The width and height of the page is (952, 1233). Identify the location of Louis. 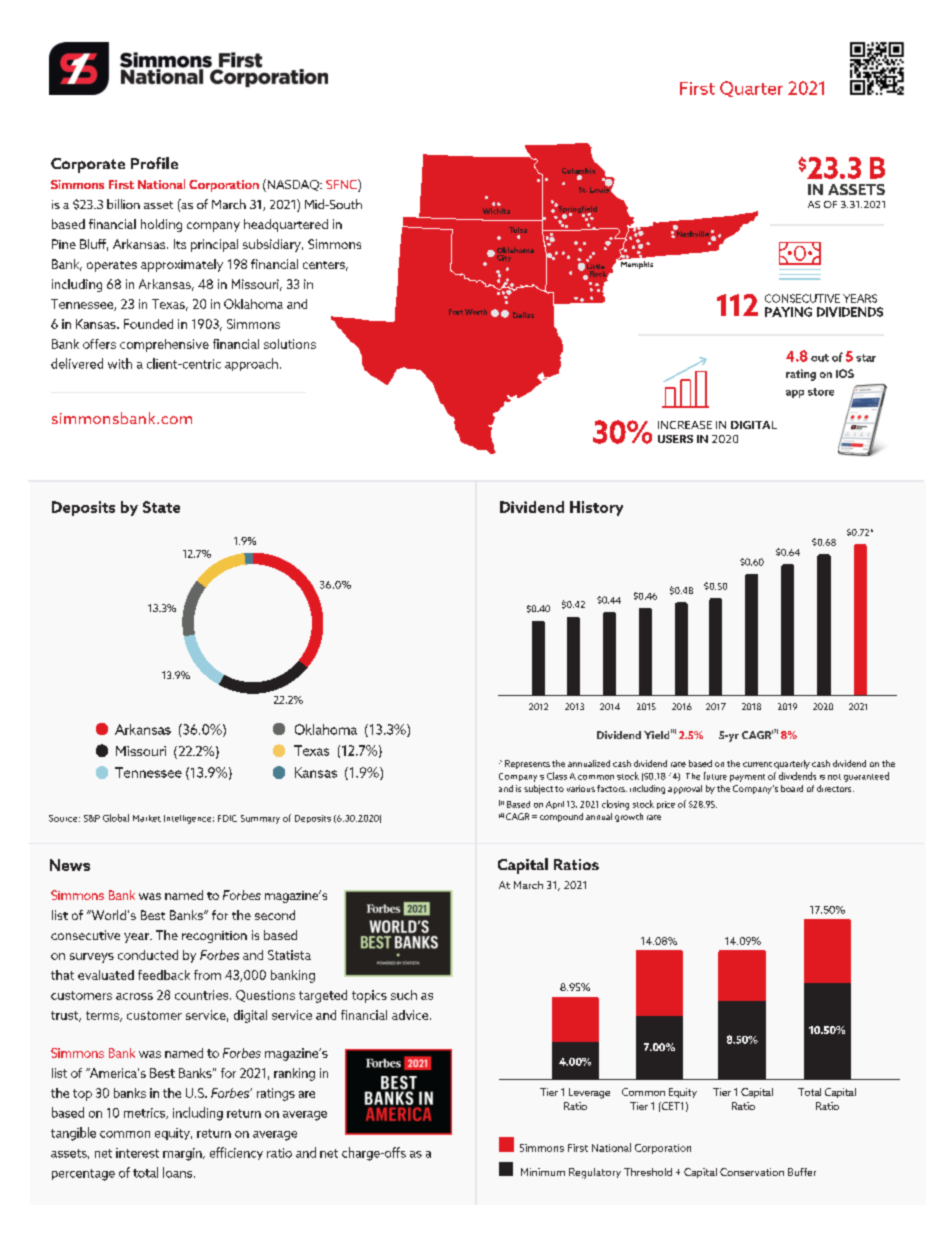
(600, 189).
